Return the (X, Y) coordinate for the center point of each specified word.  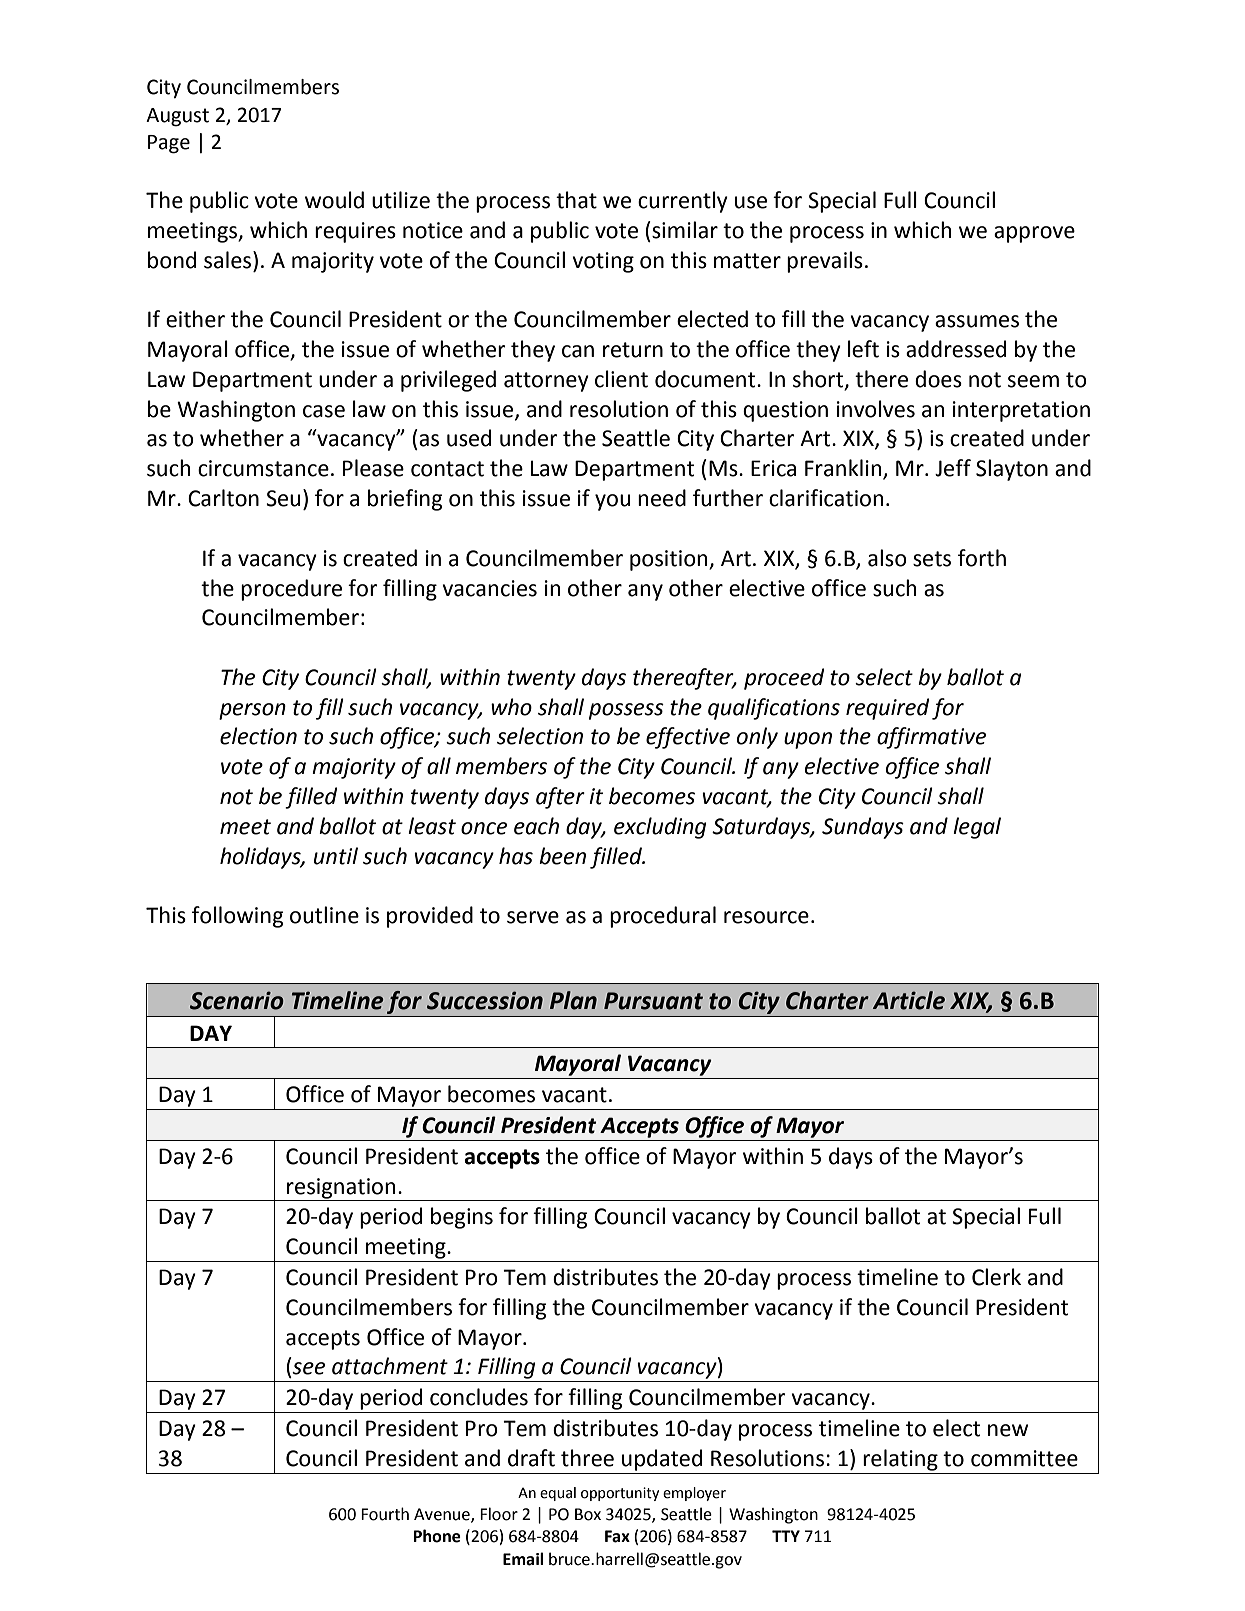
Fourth (385, 1514)
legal (977, 828)
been (562, 856)
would (334, 200)
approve (1034, 234)
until (336, 856)
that (576, 200)
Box (588, 1514)
